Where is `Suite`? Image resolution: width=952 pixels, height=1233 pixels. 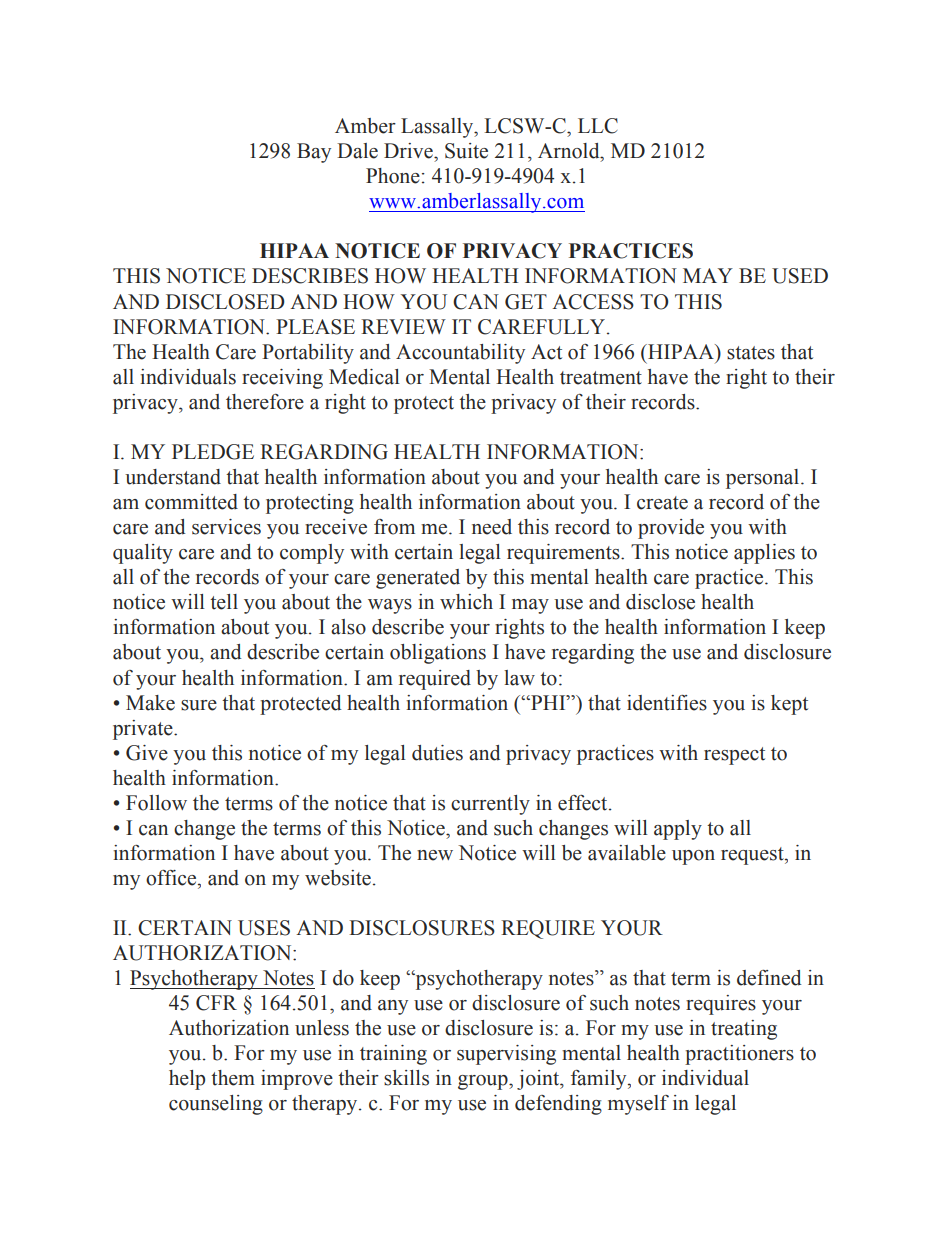 Suite is located at coordinates (466, 151).
